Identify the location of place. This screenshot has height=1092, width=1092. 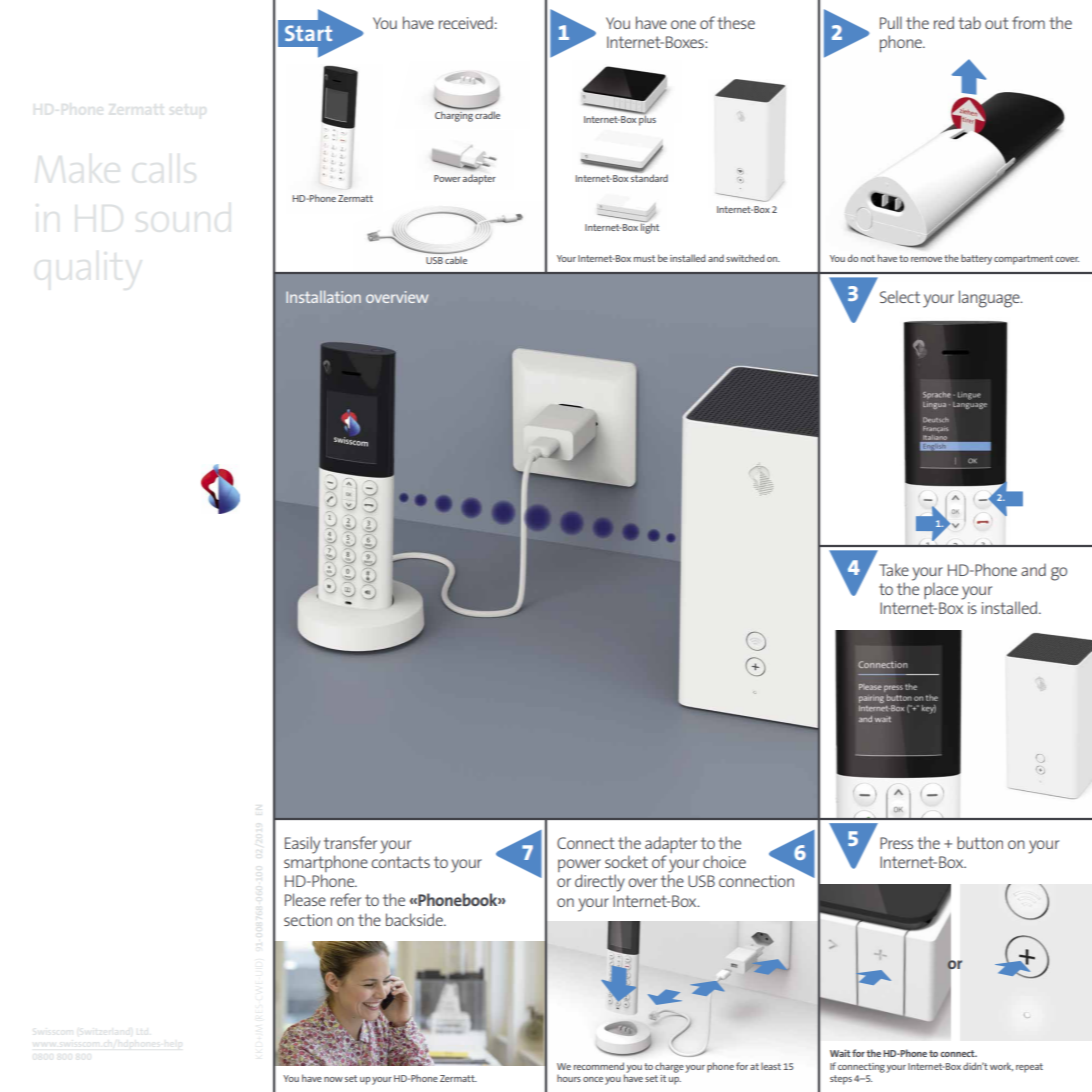
(941, 590).
